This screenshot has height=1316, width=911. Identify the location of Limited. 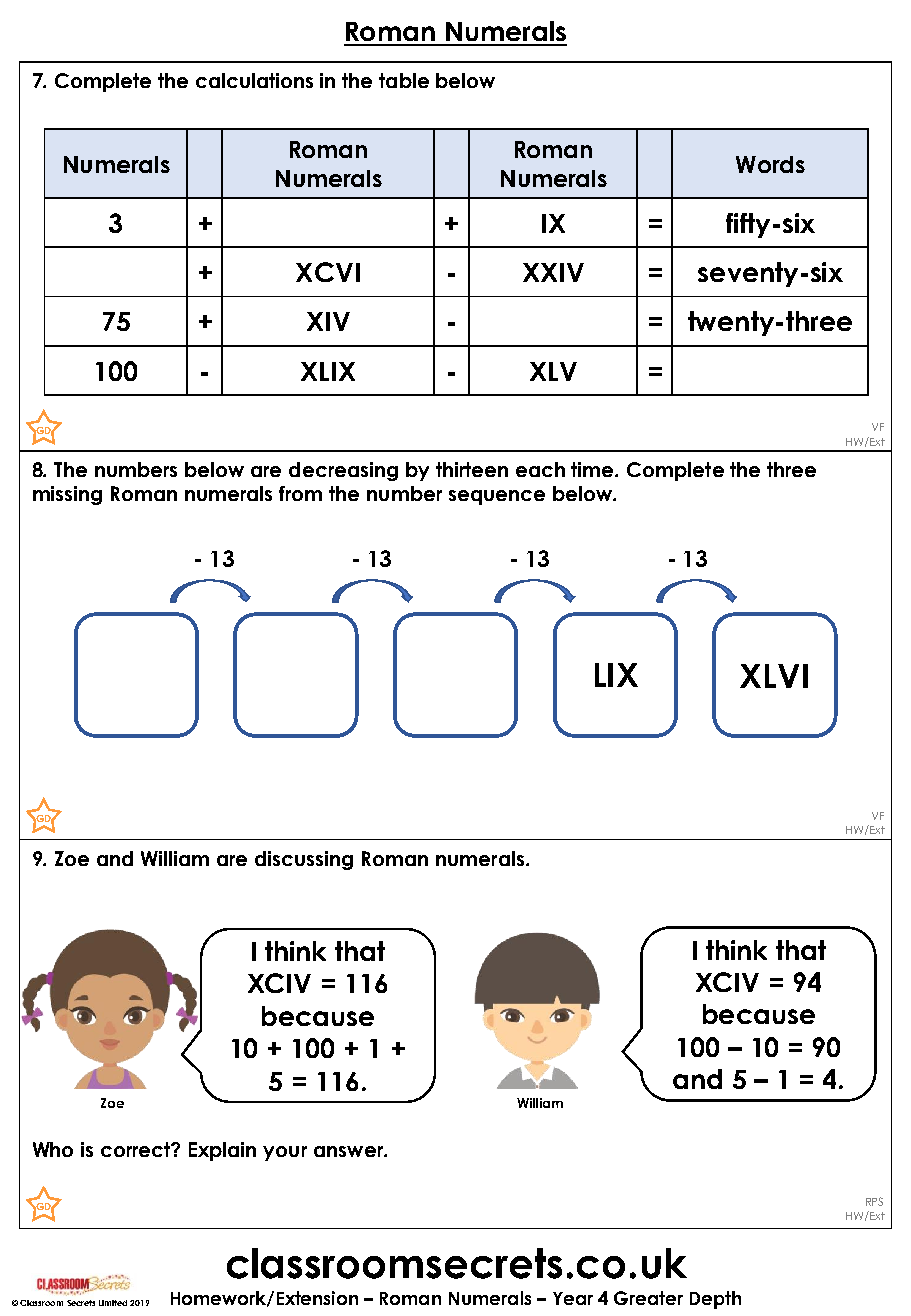
(113, 1303).
